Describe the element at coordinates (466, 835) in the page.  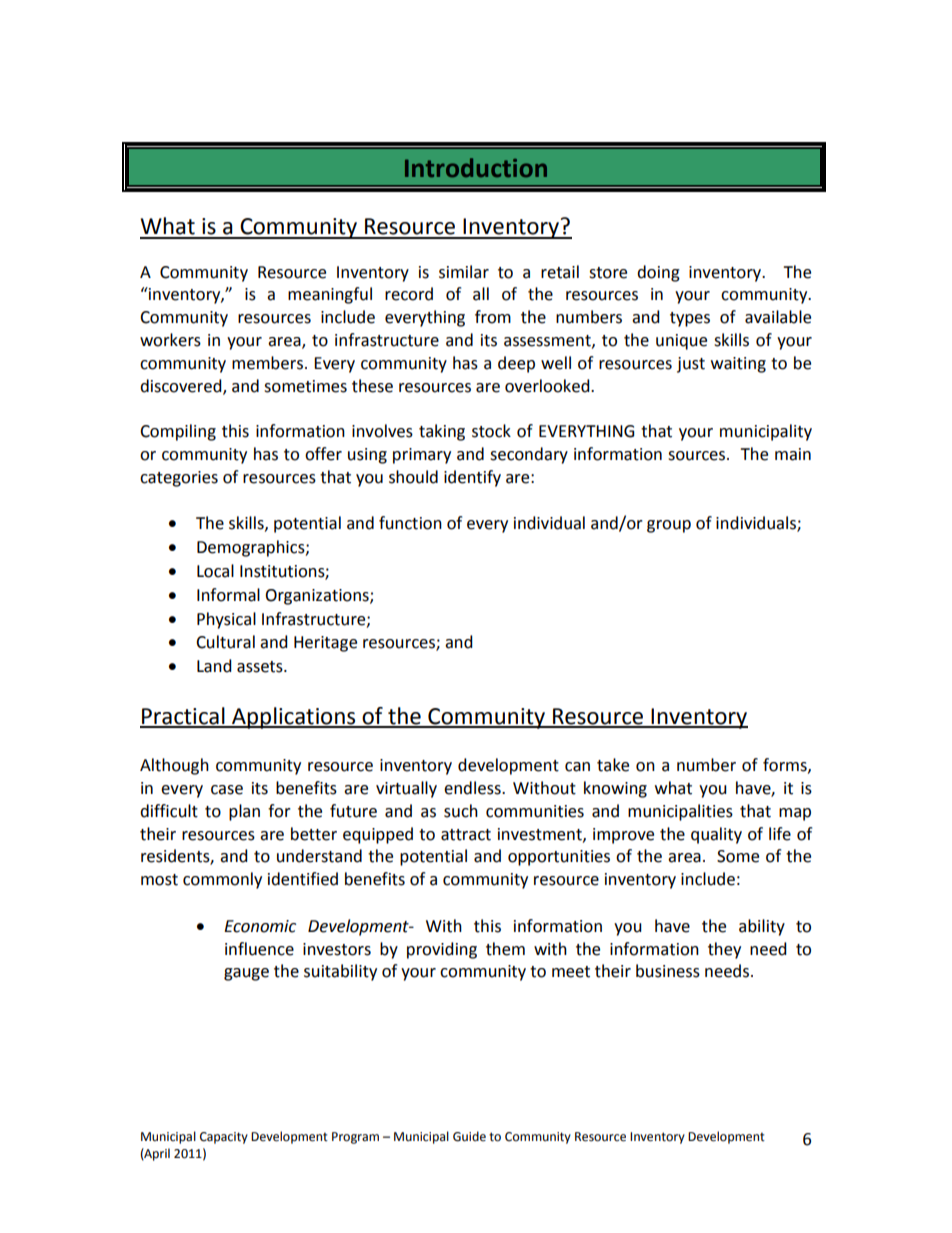
I see `attract` at that location.
